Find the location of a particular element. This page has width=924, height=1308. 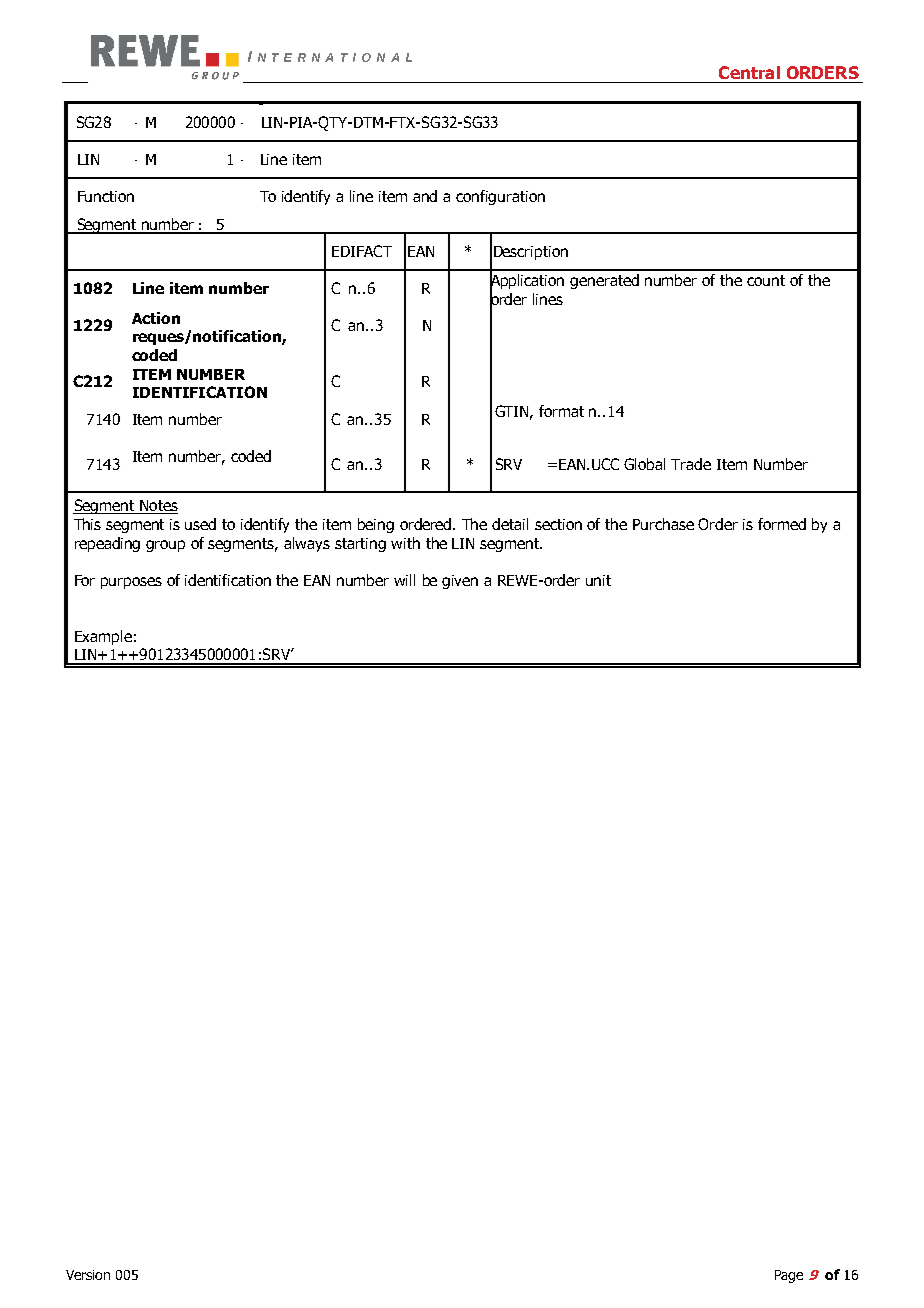

and is located at coordinates (425, 196).
